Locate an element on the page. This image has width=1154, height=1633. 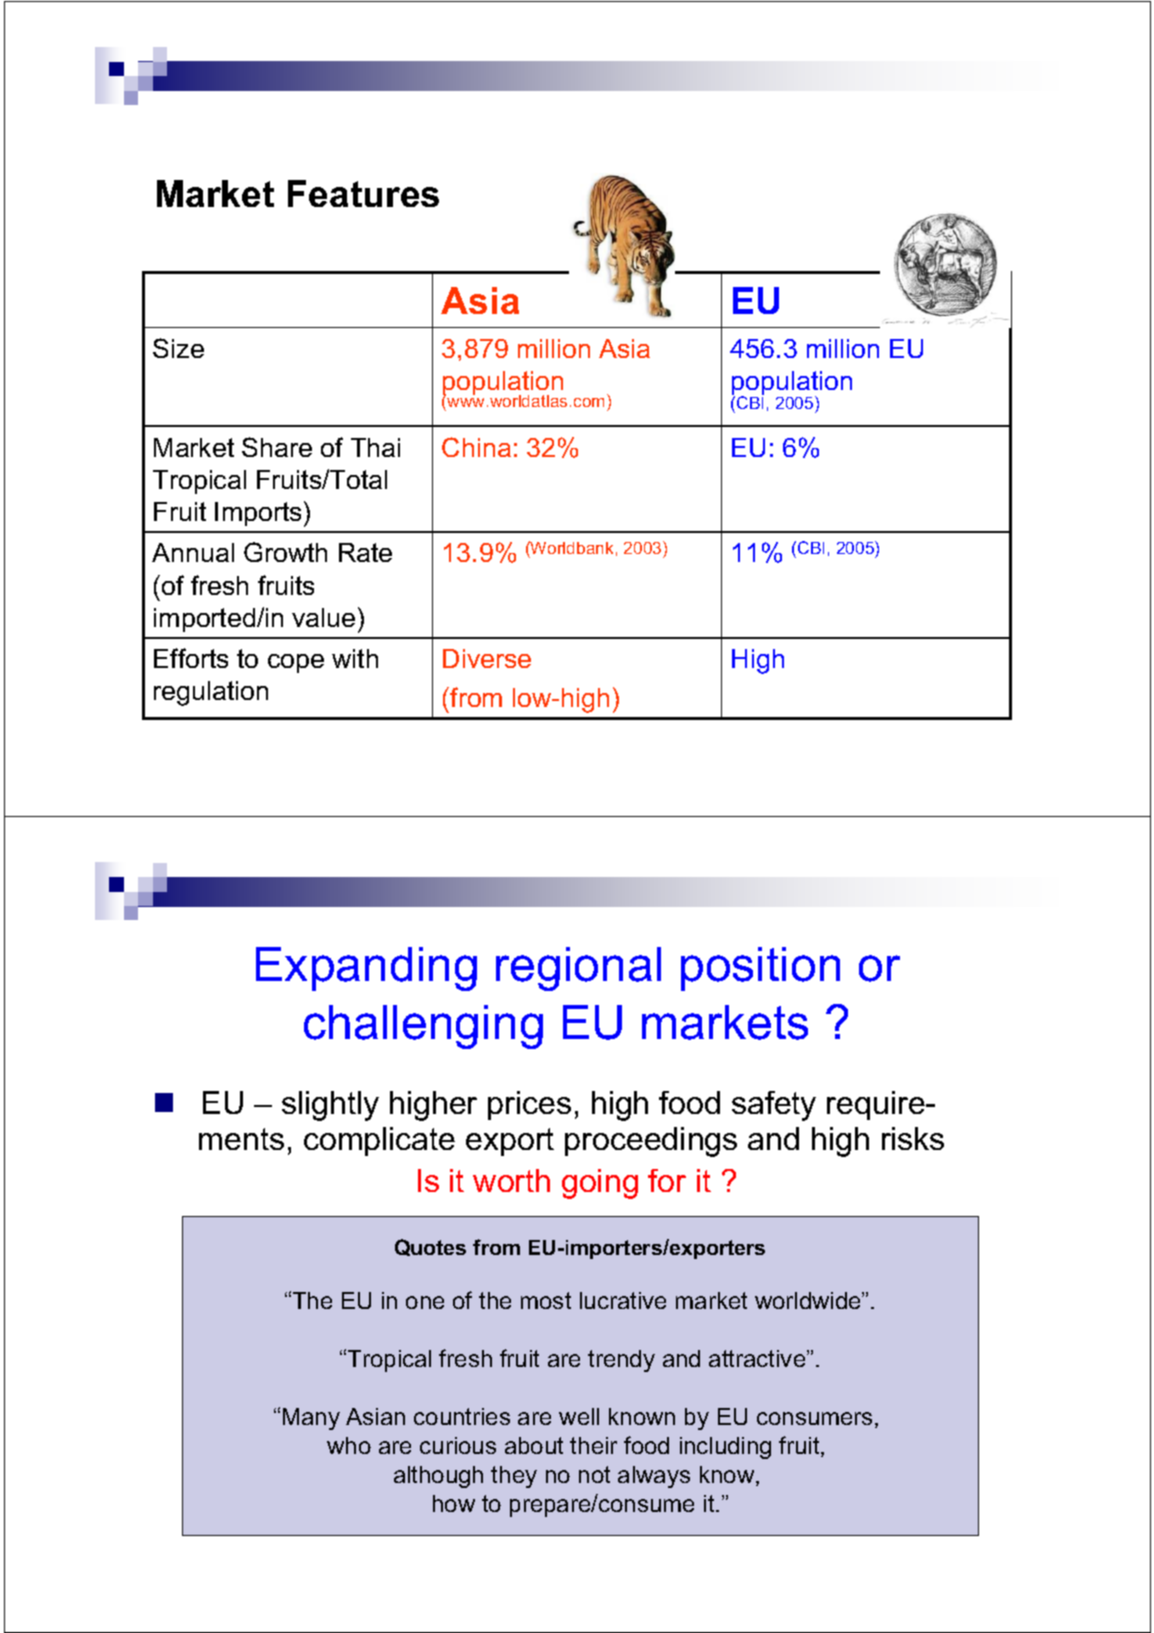
Expanding is located at coordinates (366, 969).
